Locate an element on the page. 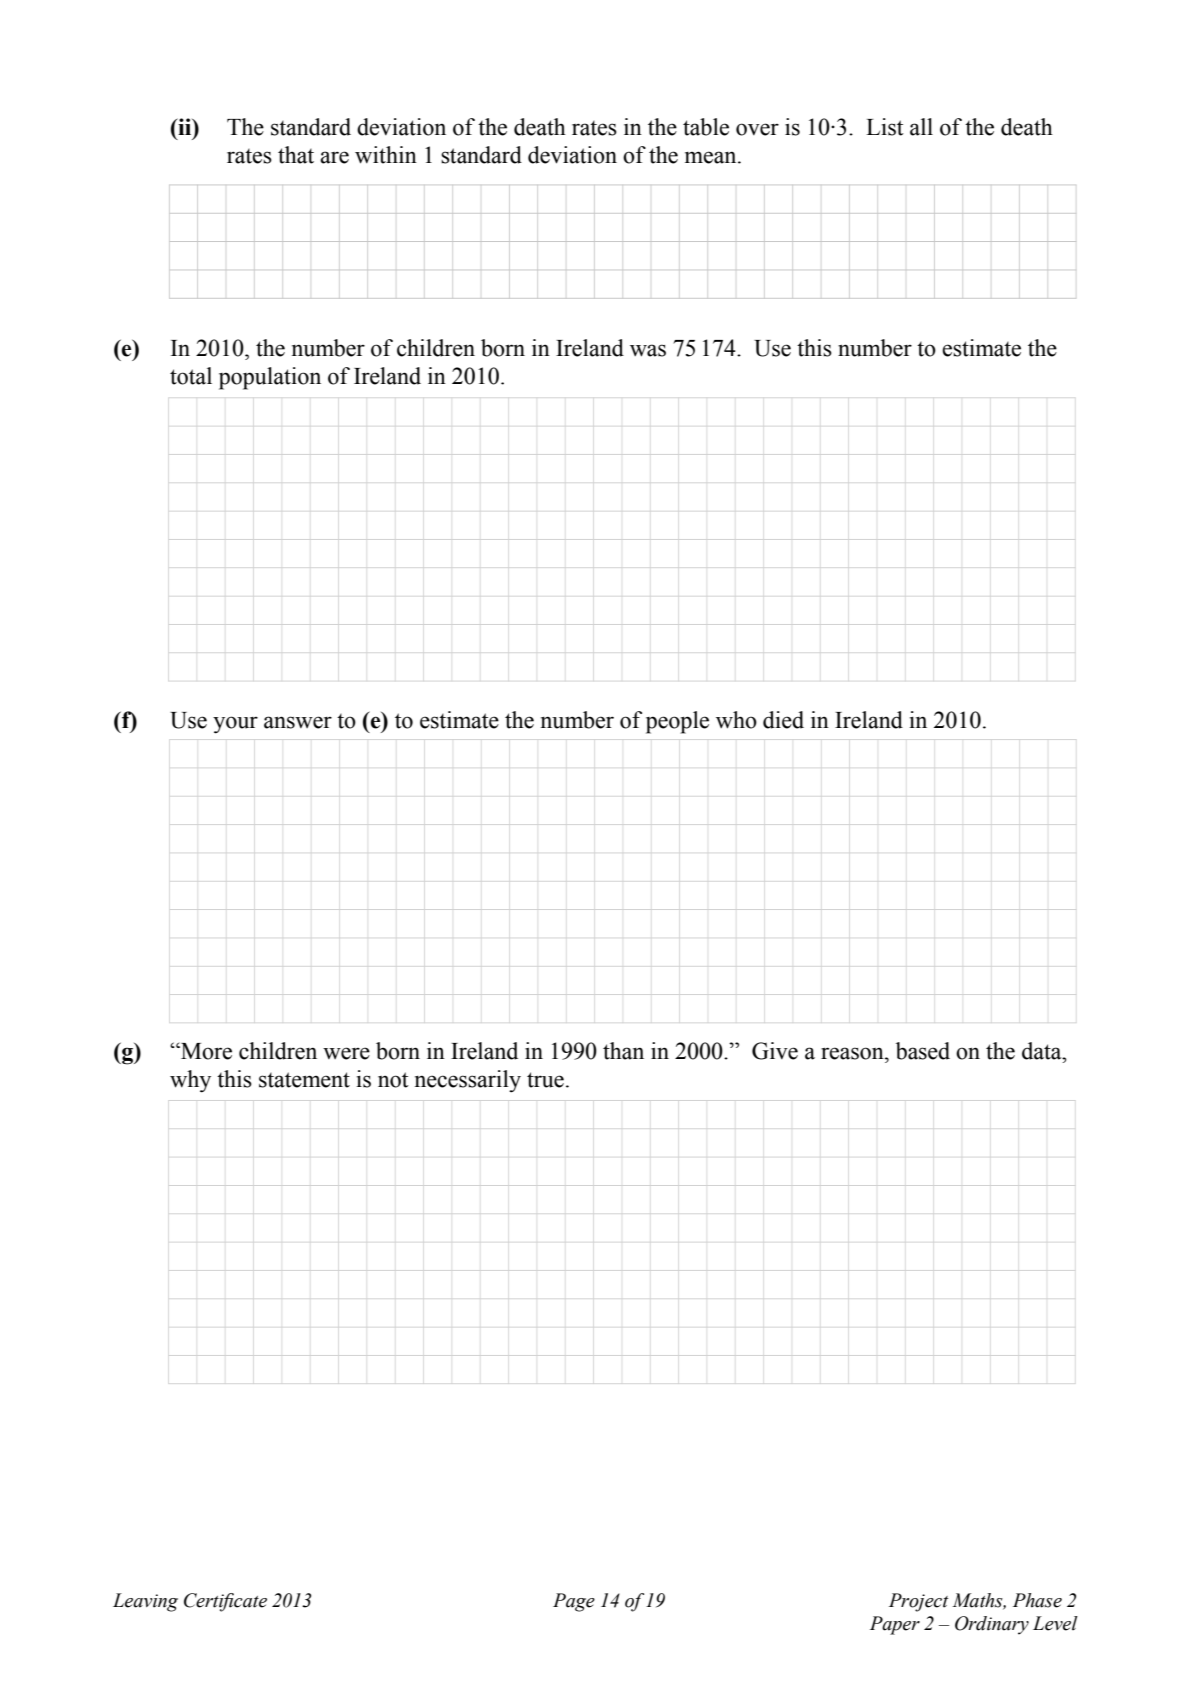 Image resolution: width=1190 pixels, height=1683 pixels. statement is located at coordinates (304, 1080).
